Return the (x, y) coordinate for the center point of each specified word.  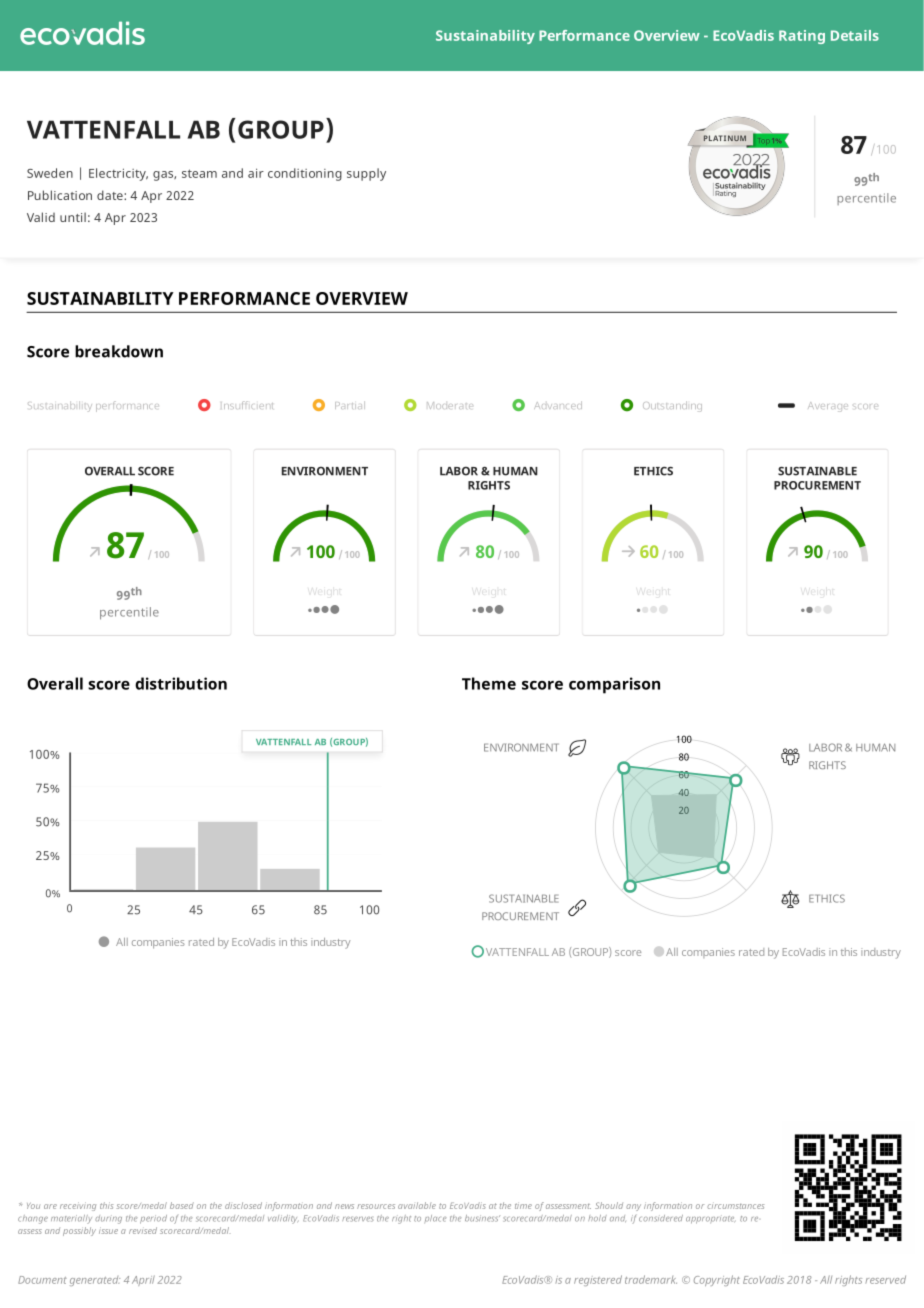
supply (366, 174)
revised (143, 1230)
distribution (181, 683)
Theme (489, 683)
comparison (614, 685)
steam (199, 173)
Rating (802, 37)
